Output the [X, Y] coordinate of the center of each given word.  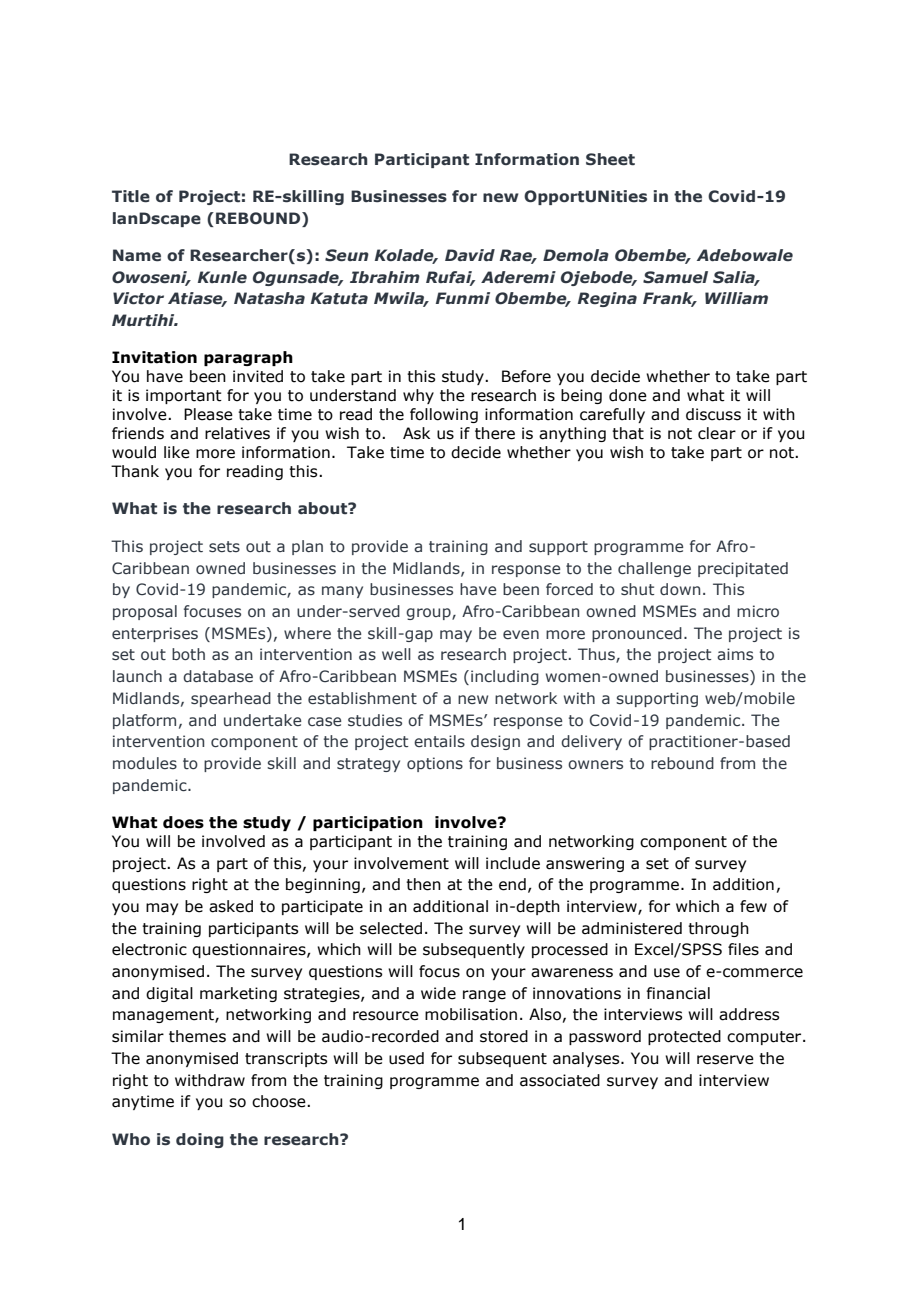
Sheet [610, 159]
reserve [725, 1060]
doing [200, 1140]
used [406, 1058]
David [470, 255]
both [188, 654]
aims [735, 654]
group [429, 614]
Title [131, 196]
